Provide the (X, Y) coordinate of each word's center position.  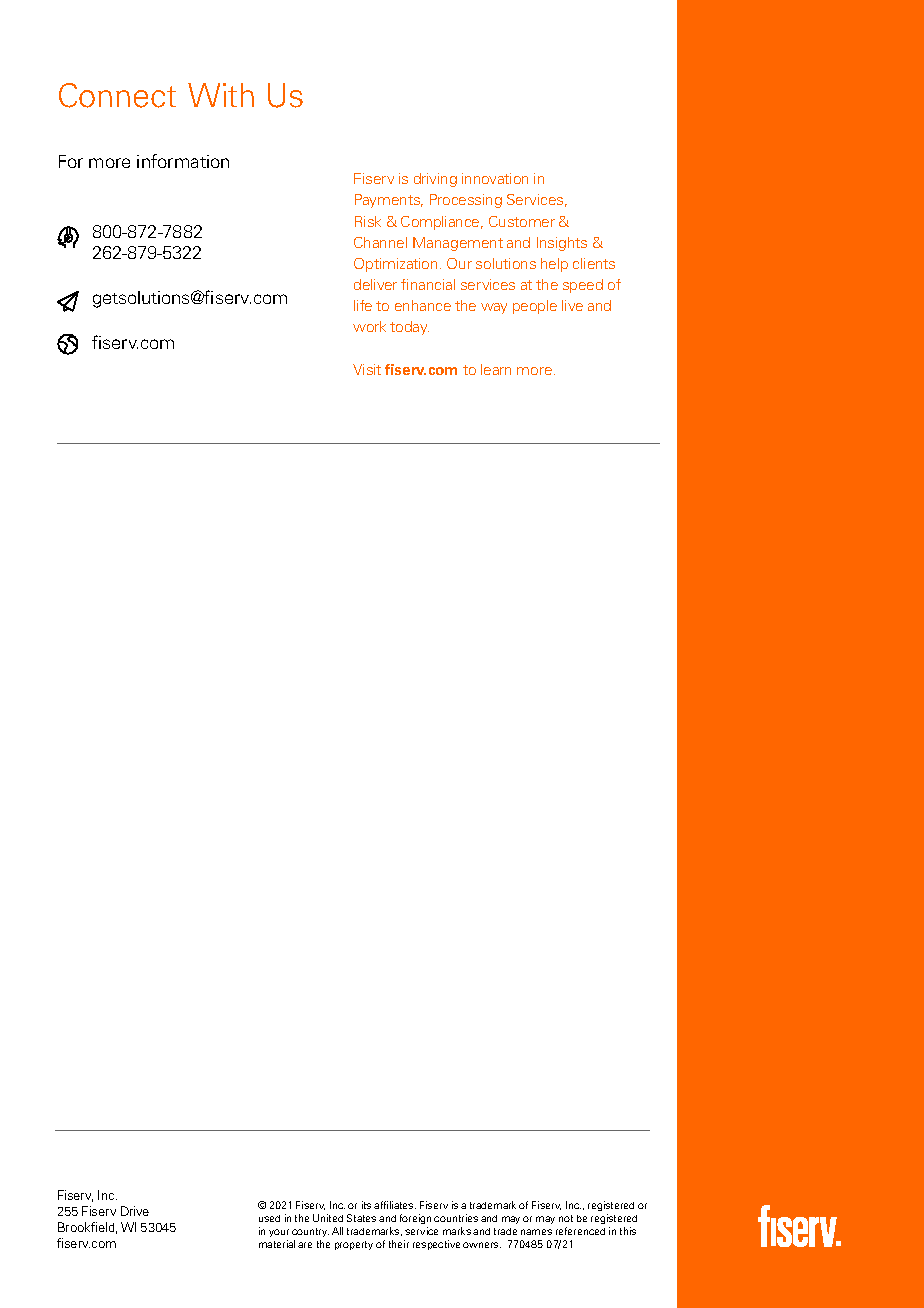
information (183, 161)
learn (496, 369)
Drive (135, 1211)
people (535, 307)
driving (435, 180)
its (366, 1205)
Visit (367, 369)
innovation (495, 178)
